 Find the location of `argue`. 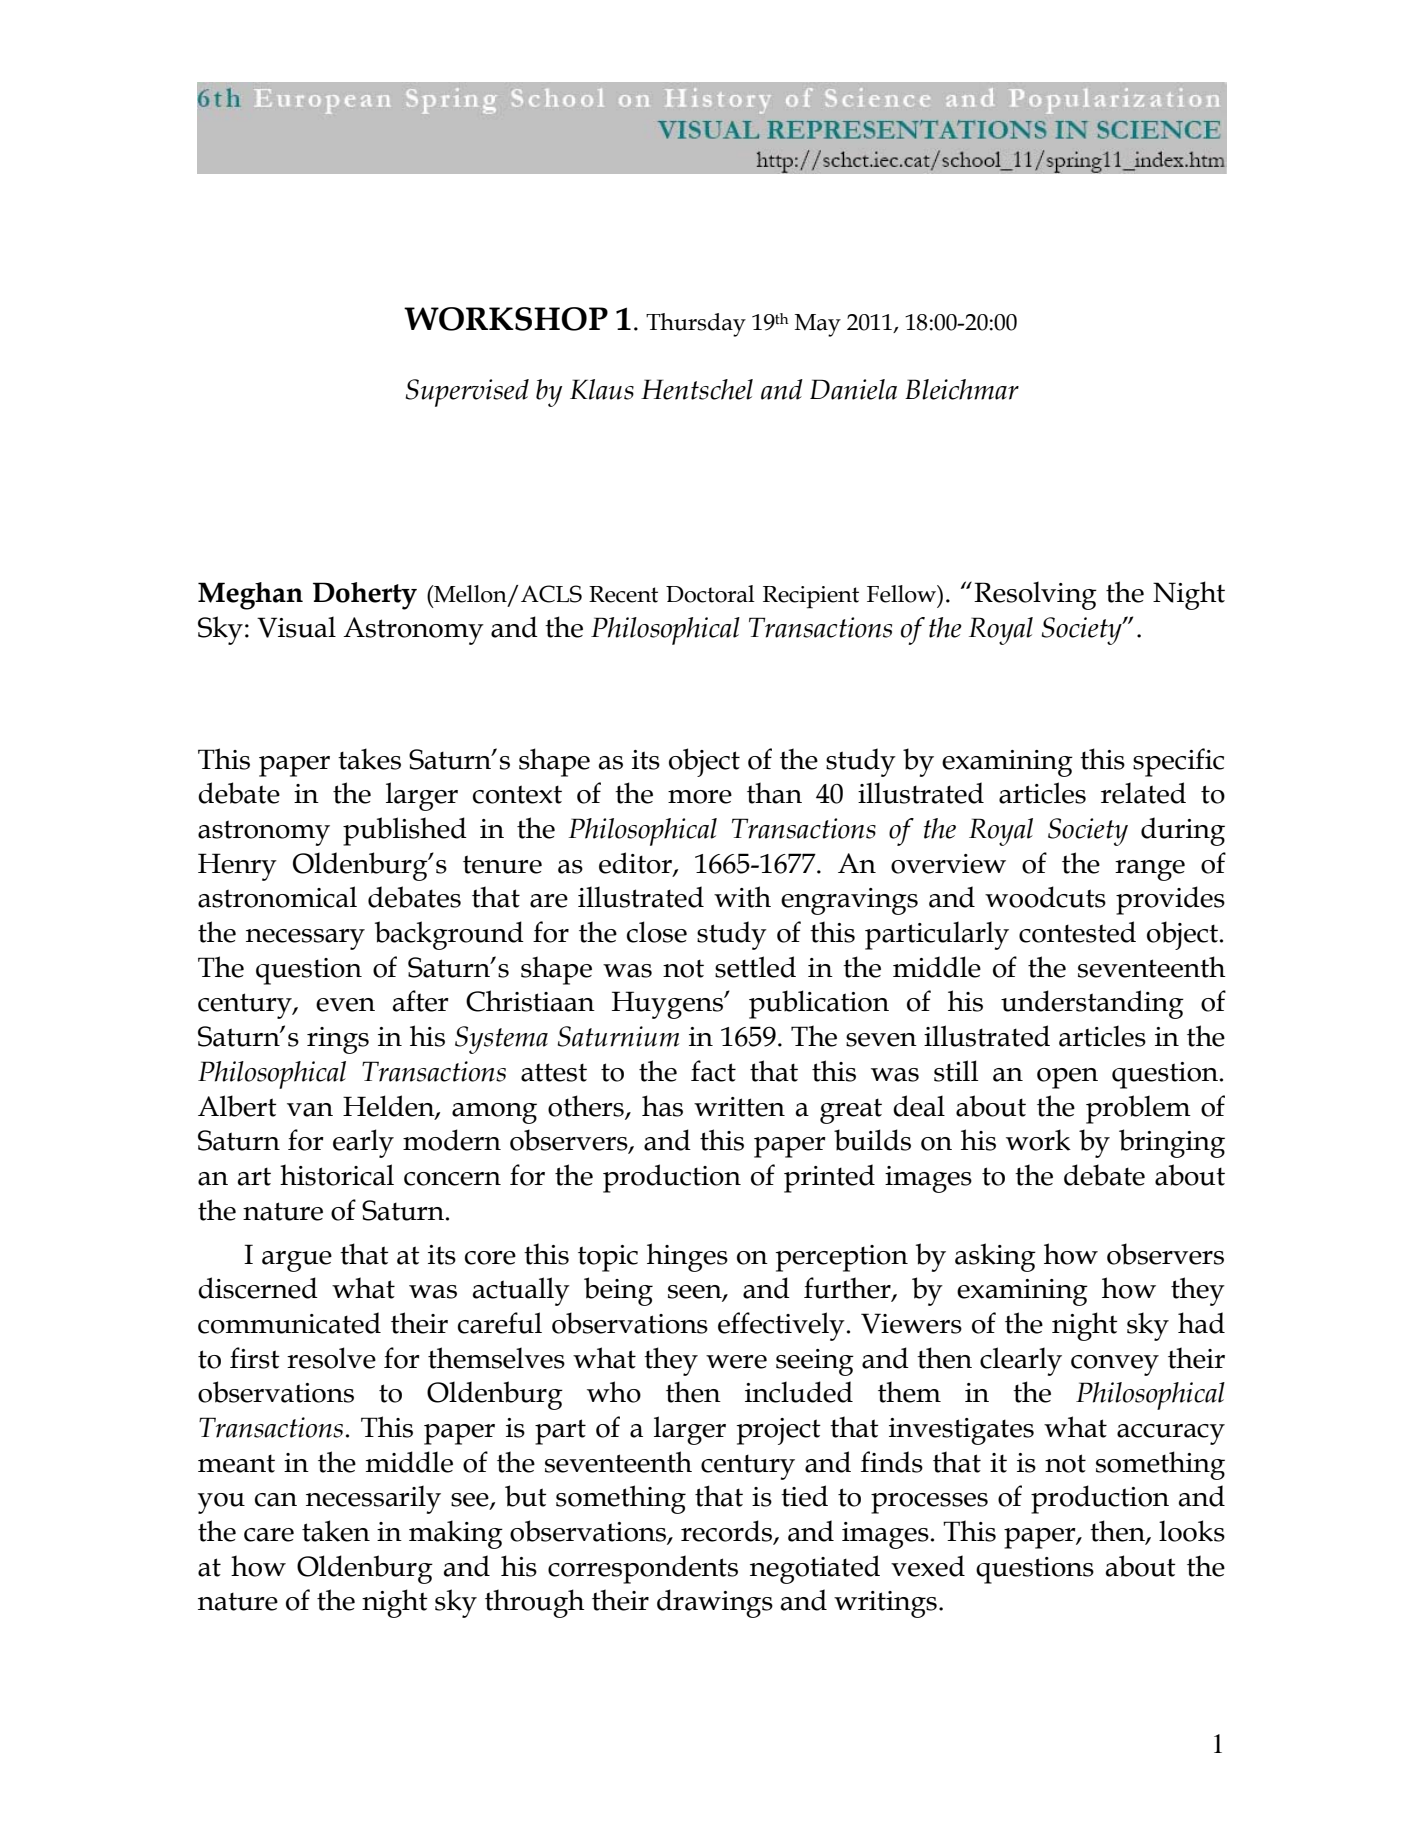

argue is located at coordinates (297, 1261).
